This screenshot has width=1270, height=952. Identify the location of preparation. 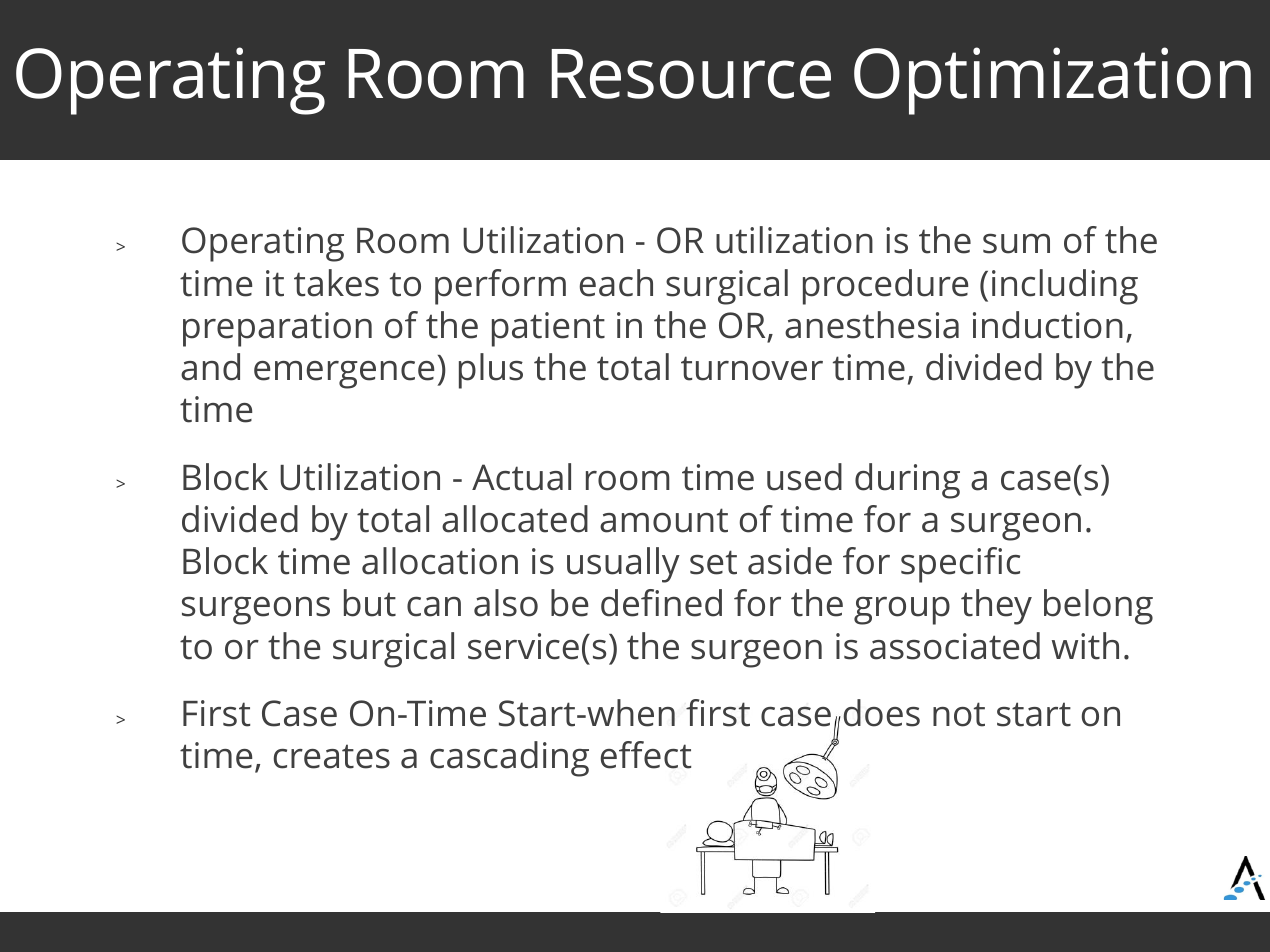
(277, 329).
